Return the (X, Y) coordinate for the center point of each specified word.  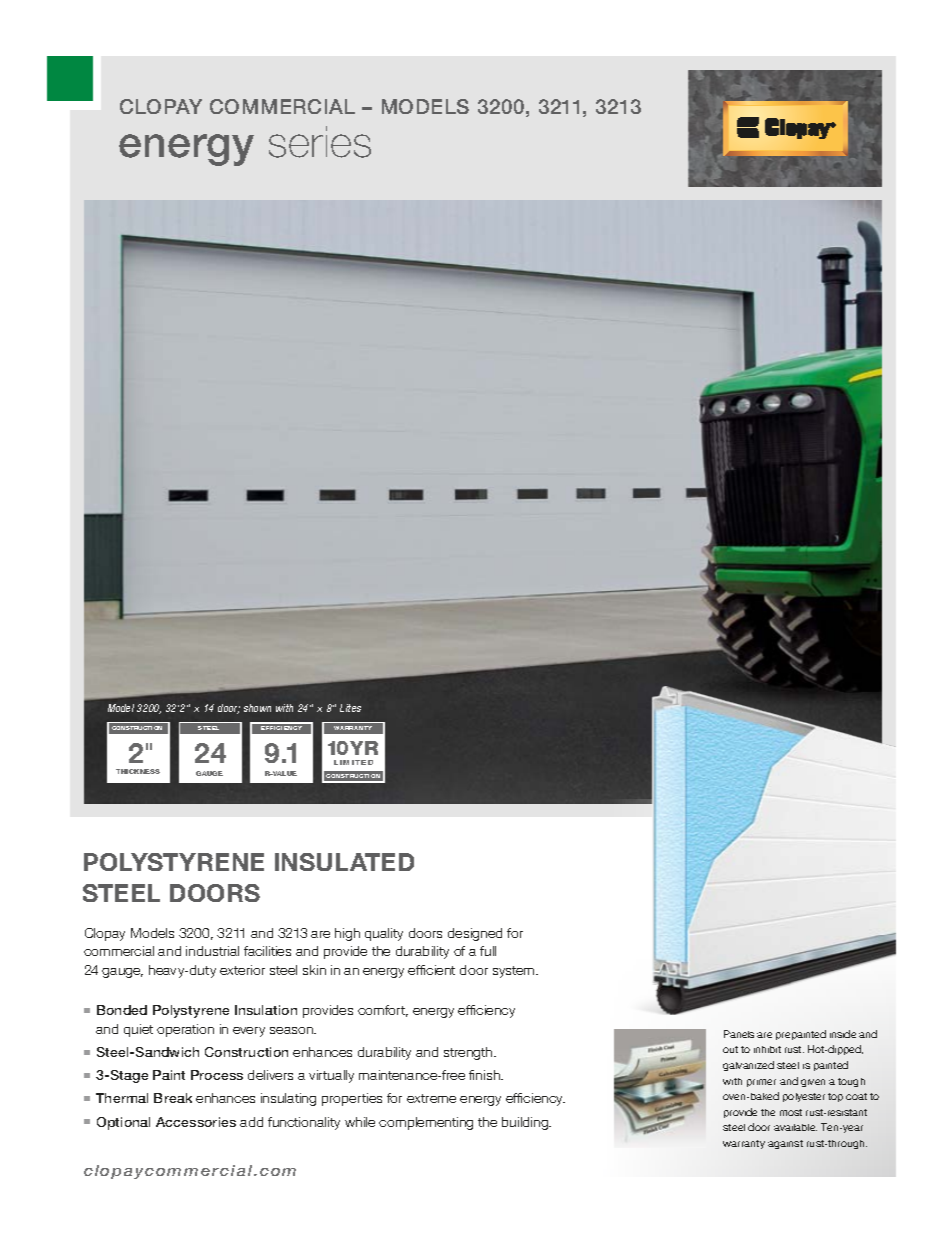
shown (257, 708)
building (526, 1123)
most (791, 1112)
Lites (350, 708)
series (320, 142)
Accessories (196, 1122)
